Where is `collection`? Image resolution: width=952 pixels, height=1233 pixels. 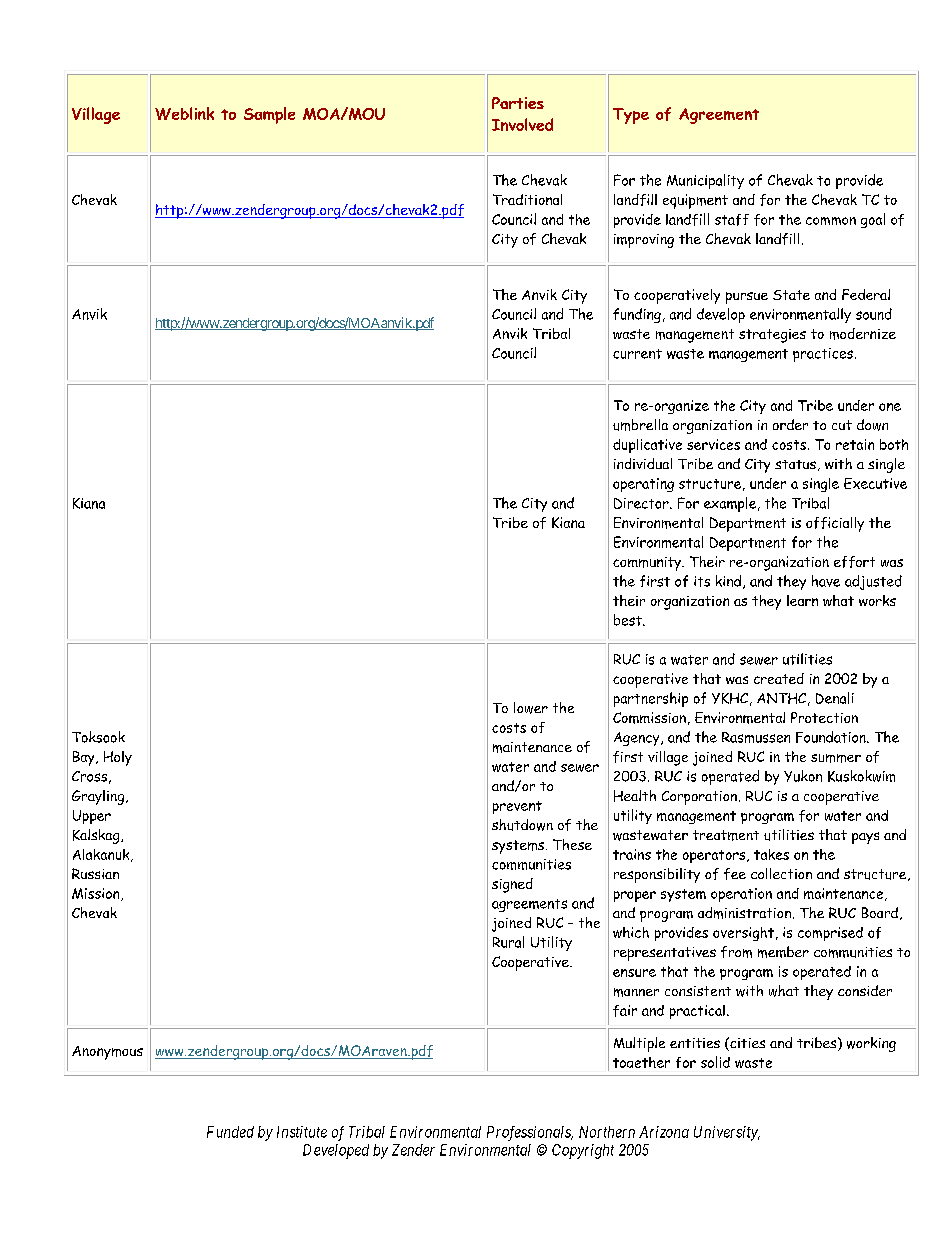
collection is located at coordinates (781, 873).
